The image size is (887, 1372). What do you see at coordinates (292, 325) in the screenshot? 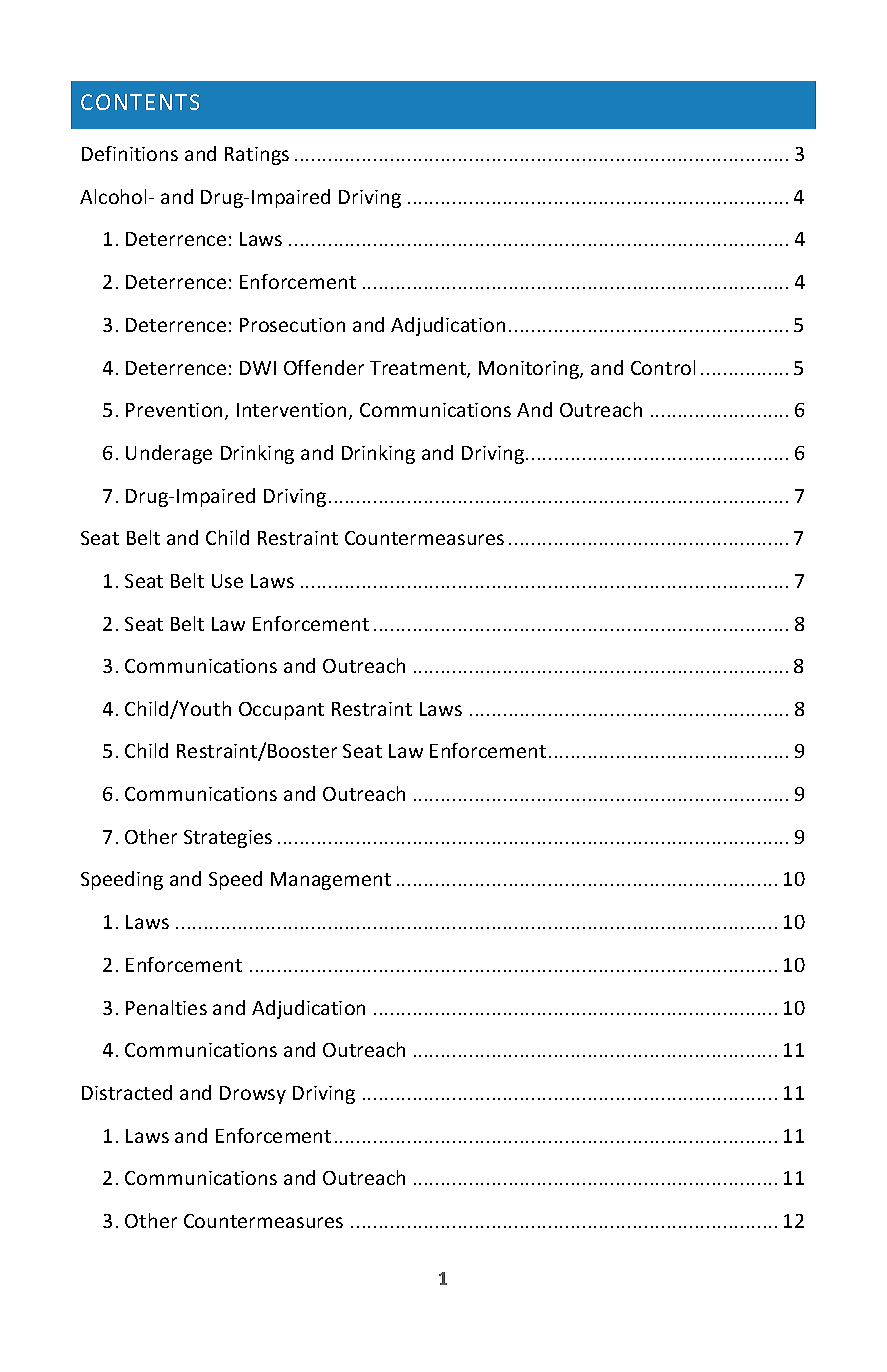
I see `Prosecution` at bounding box center [292, 325].
